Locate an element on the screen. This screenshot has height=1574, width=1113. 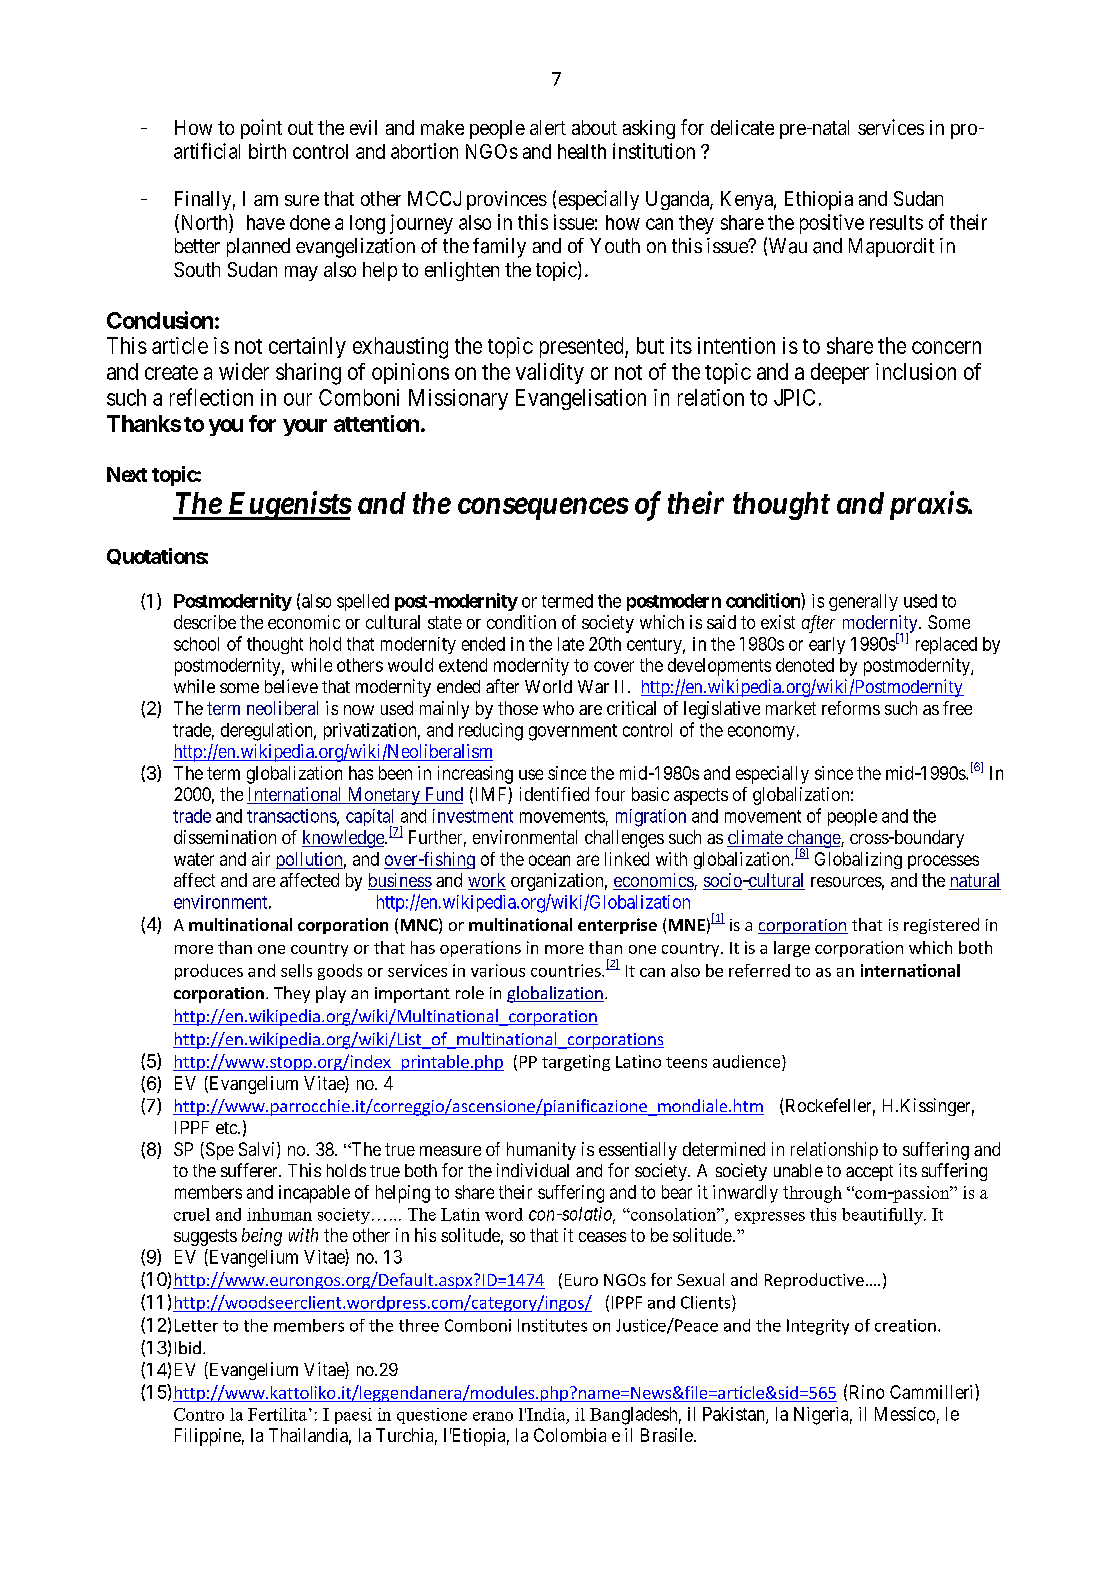
generally is located at coordinates (863, 602).
